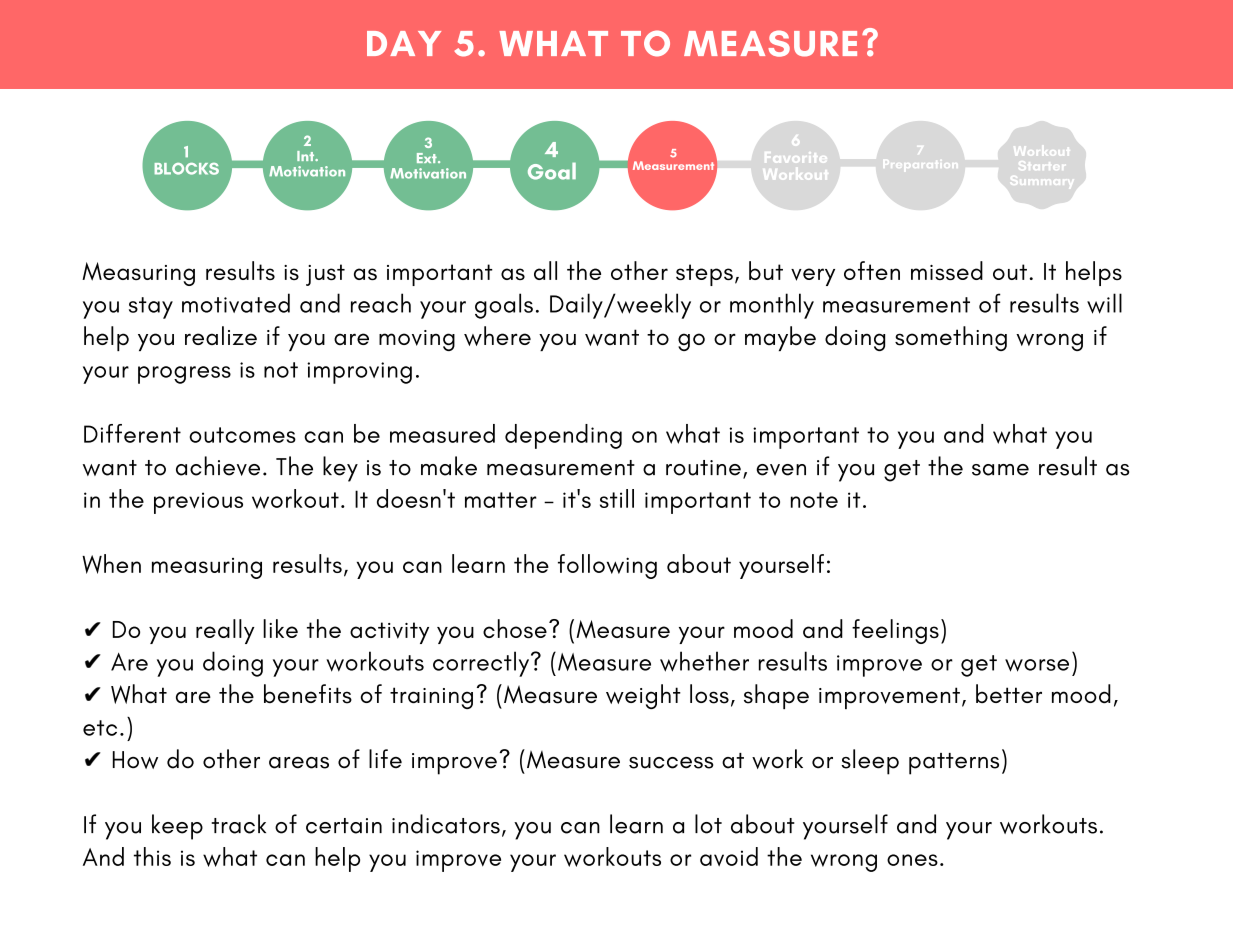 Image resolution: width=1233 pixels, height=952 pixels. Describe the element at coordinates (947, 270) in the image. I see `missed` at that location.
